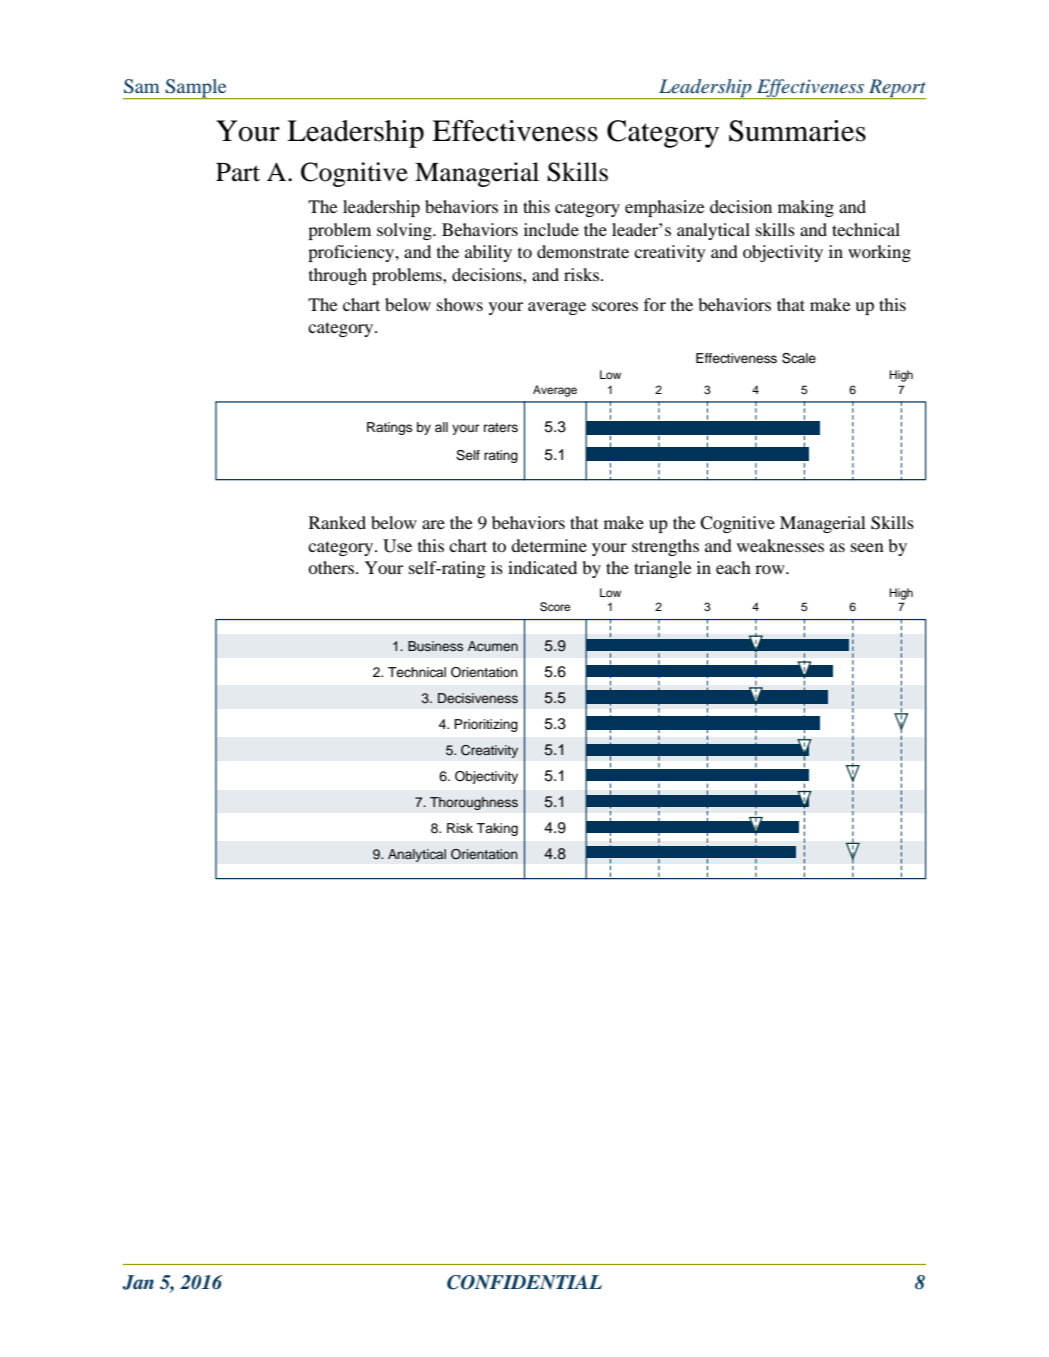 Image resolution: width=1049 pixels, height=1357 pixels. Describe the element at coordinates (771, 569) in the screenshot. I see `row` at that location.
